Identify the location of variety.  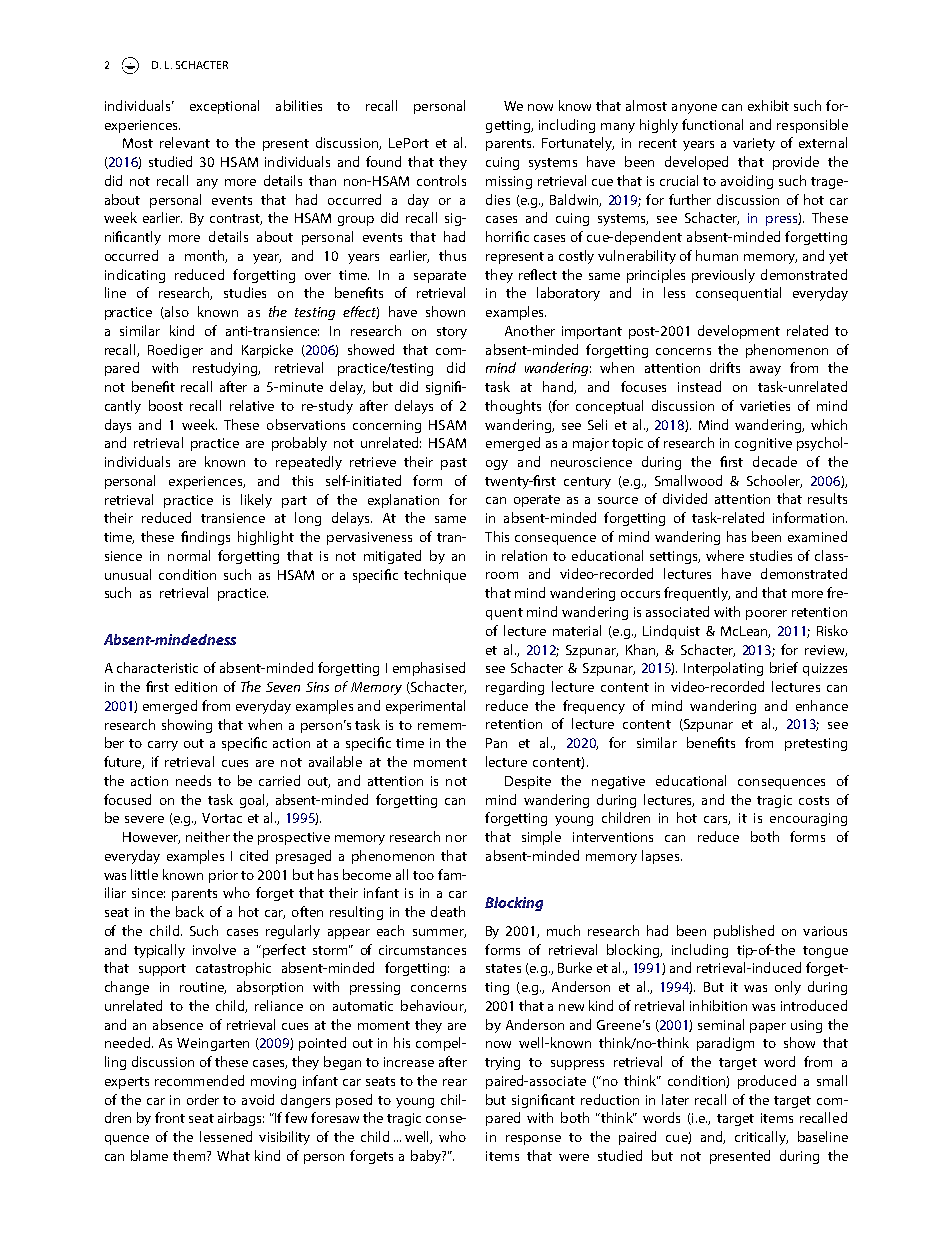
(754, 144).
